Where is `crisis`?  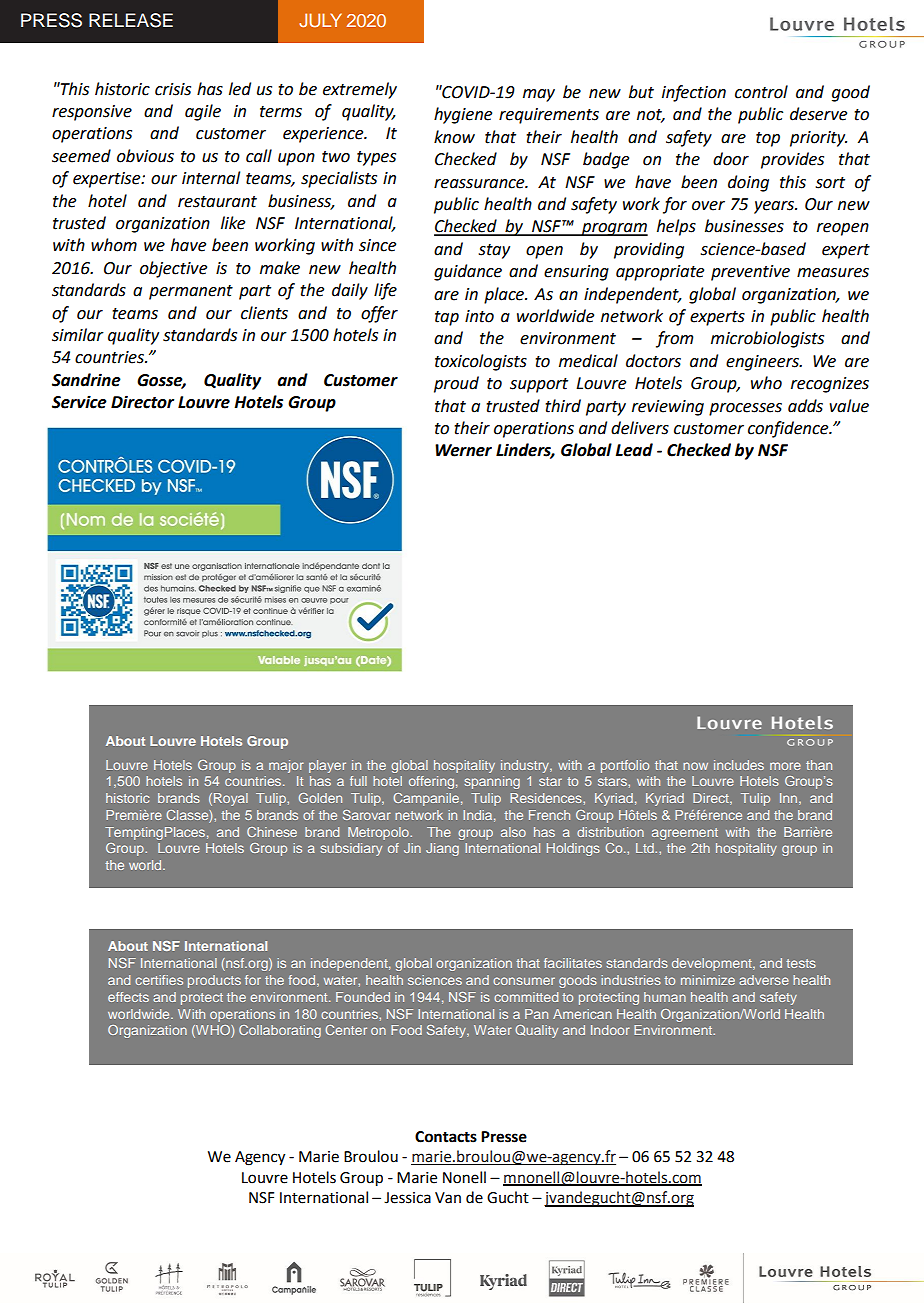
crisis is located at coordinates (173, 89).
